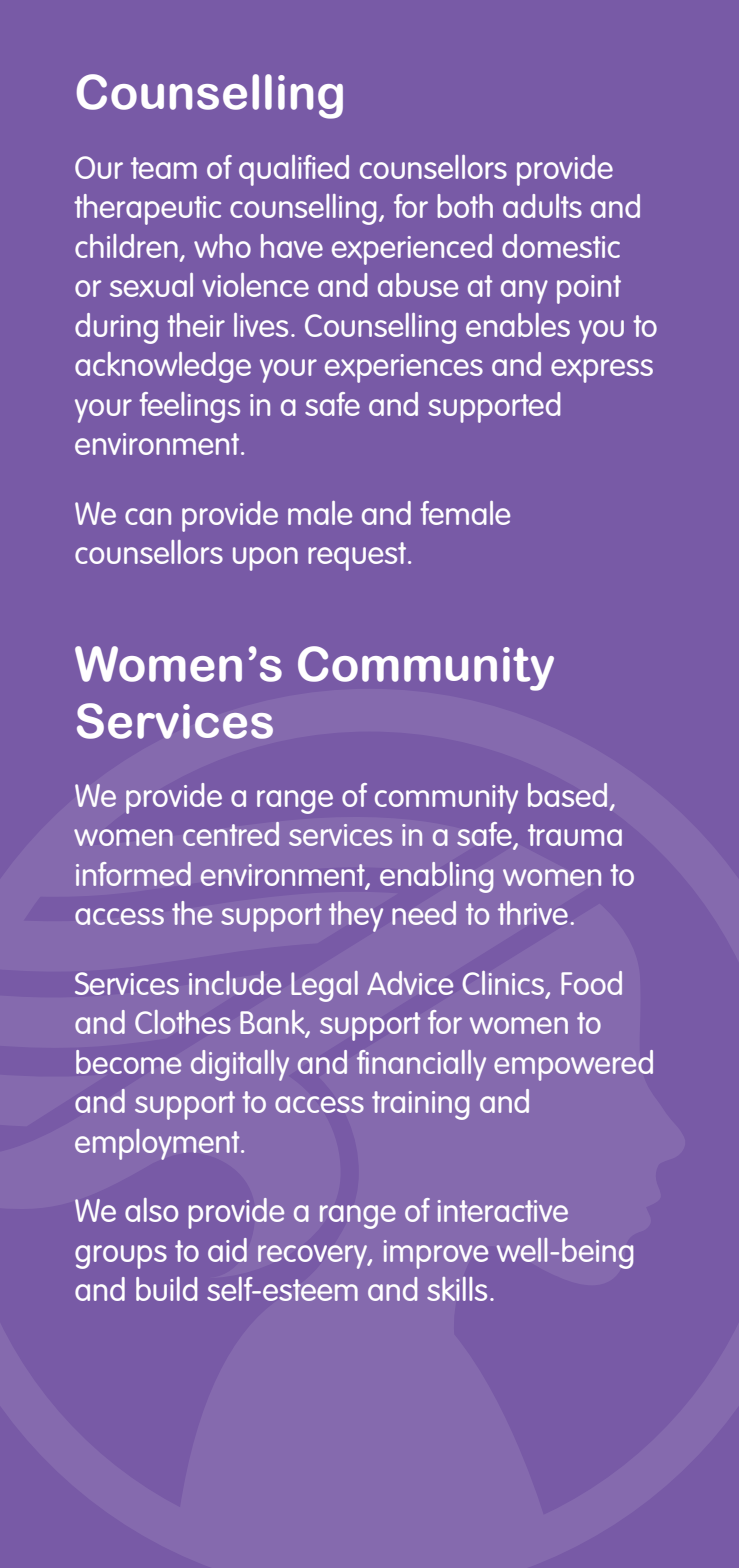  I want to click on can, so click(148, 516).
